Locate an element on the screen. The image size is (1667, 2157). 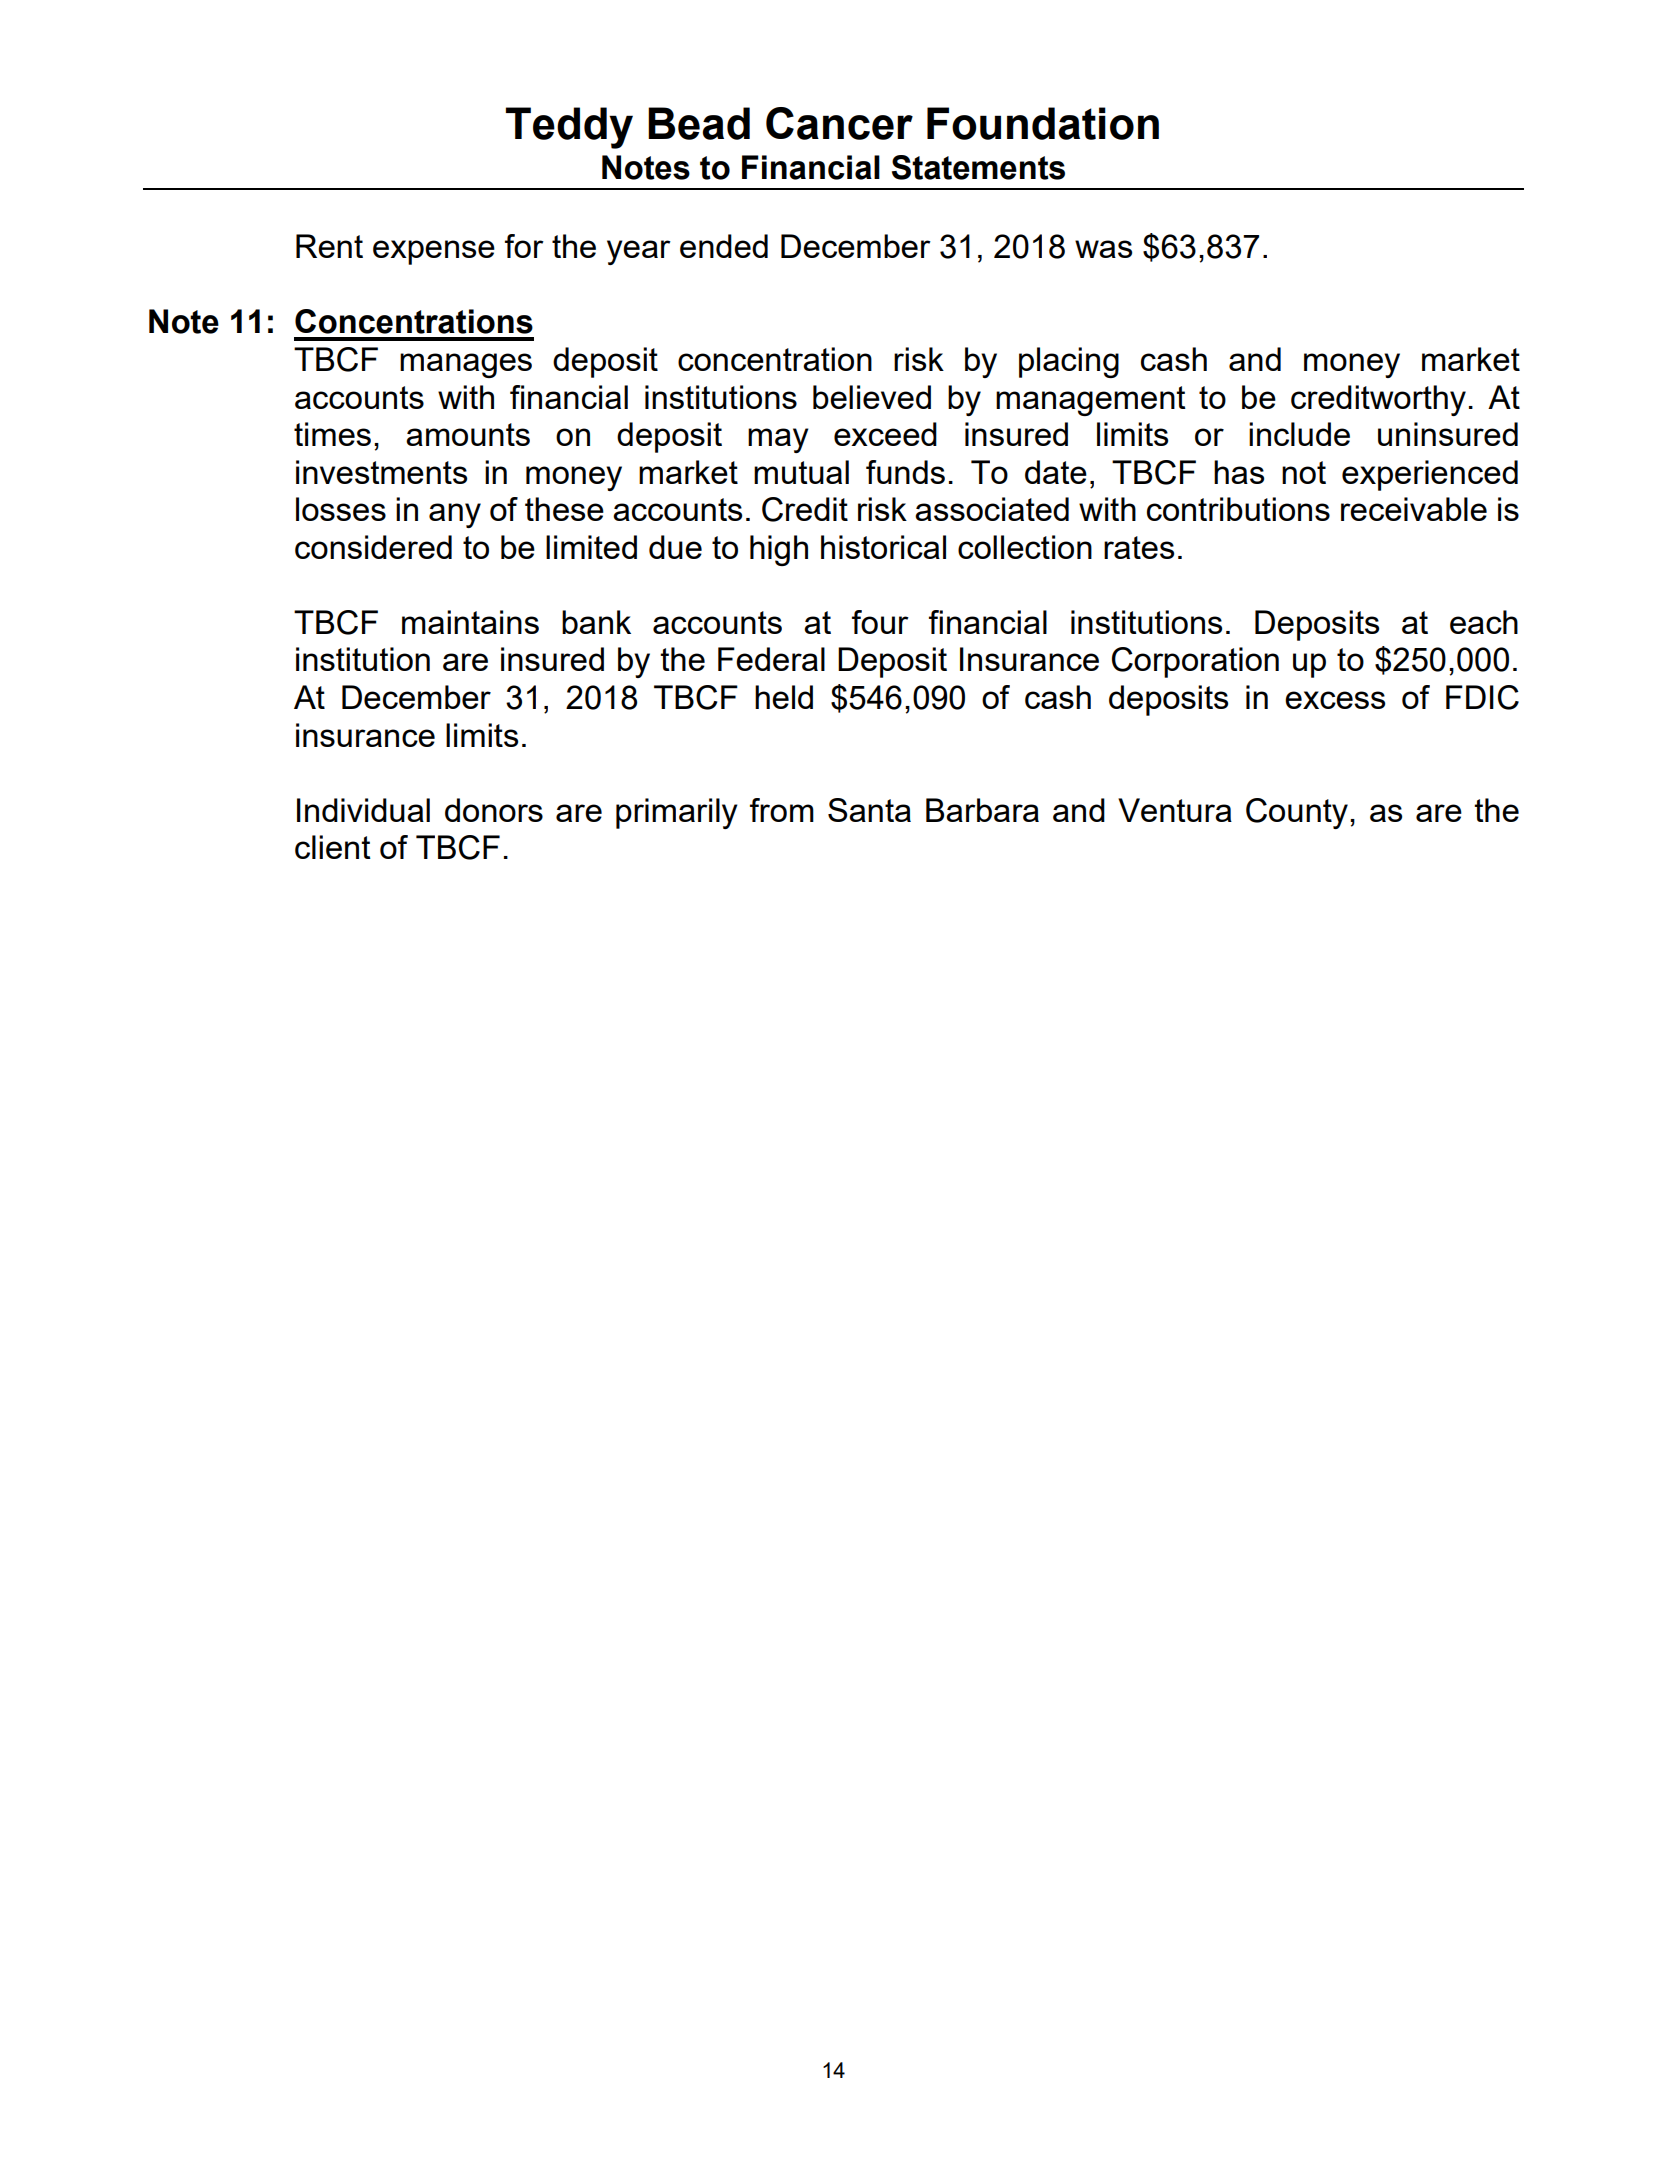
receivable is located at coordinates (1414, 509).
